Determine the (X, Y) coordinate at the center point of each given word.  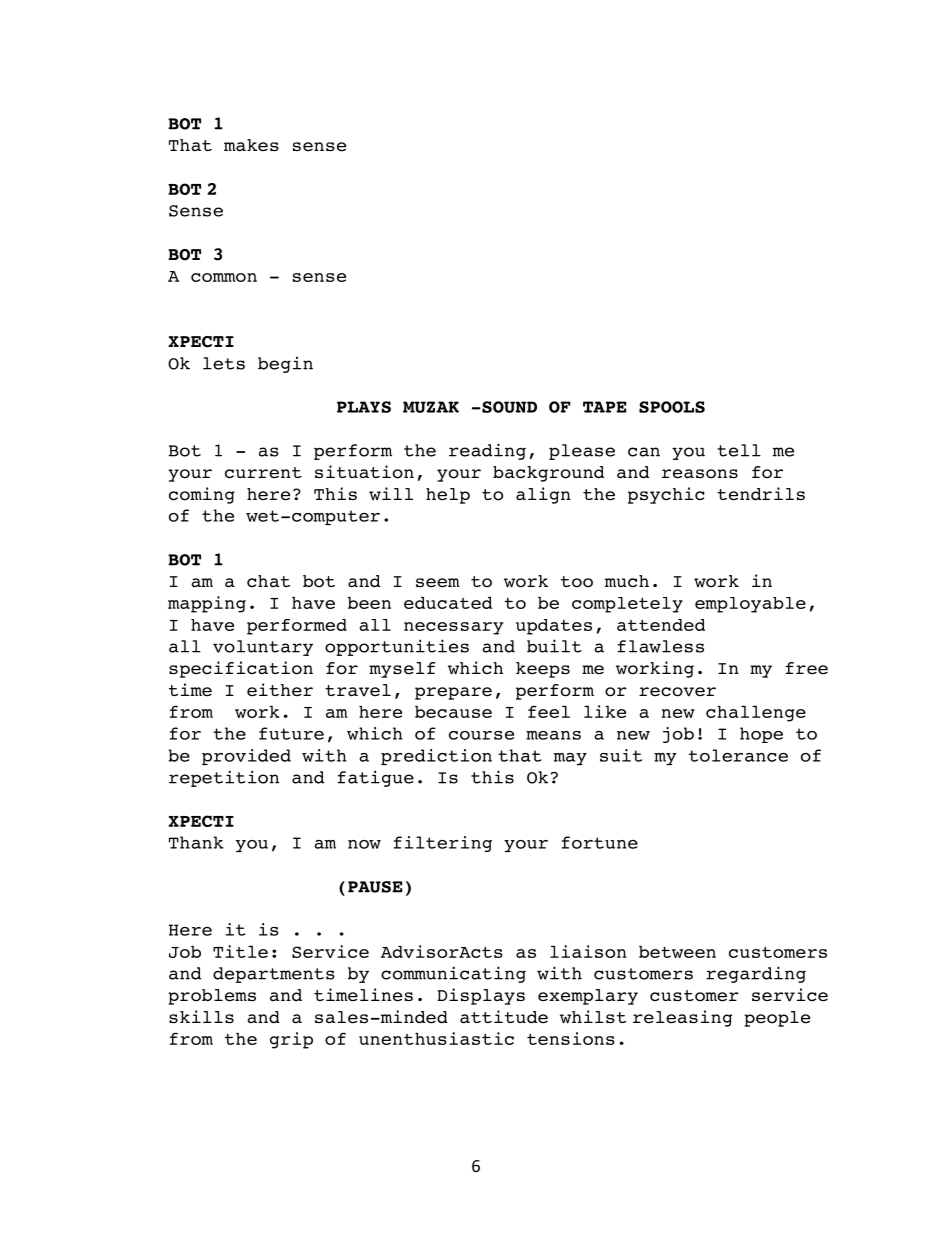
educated (448, 603)
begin (285, 364)
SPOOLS (672, 407)
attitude (504, 1017)
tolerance (738, 755)
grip (291, 1040)
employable (750, 605)
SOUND (508, 407)
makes (251, 145)
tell (739, 450)
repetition (224, 778)
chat (268, 581)
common (224, 277)
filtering (443, 844)
